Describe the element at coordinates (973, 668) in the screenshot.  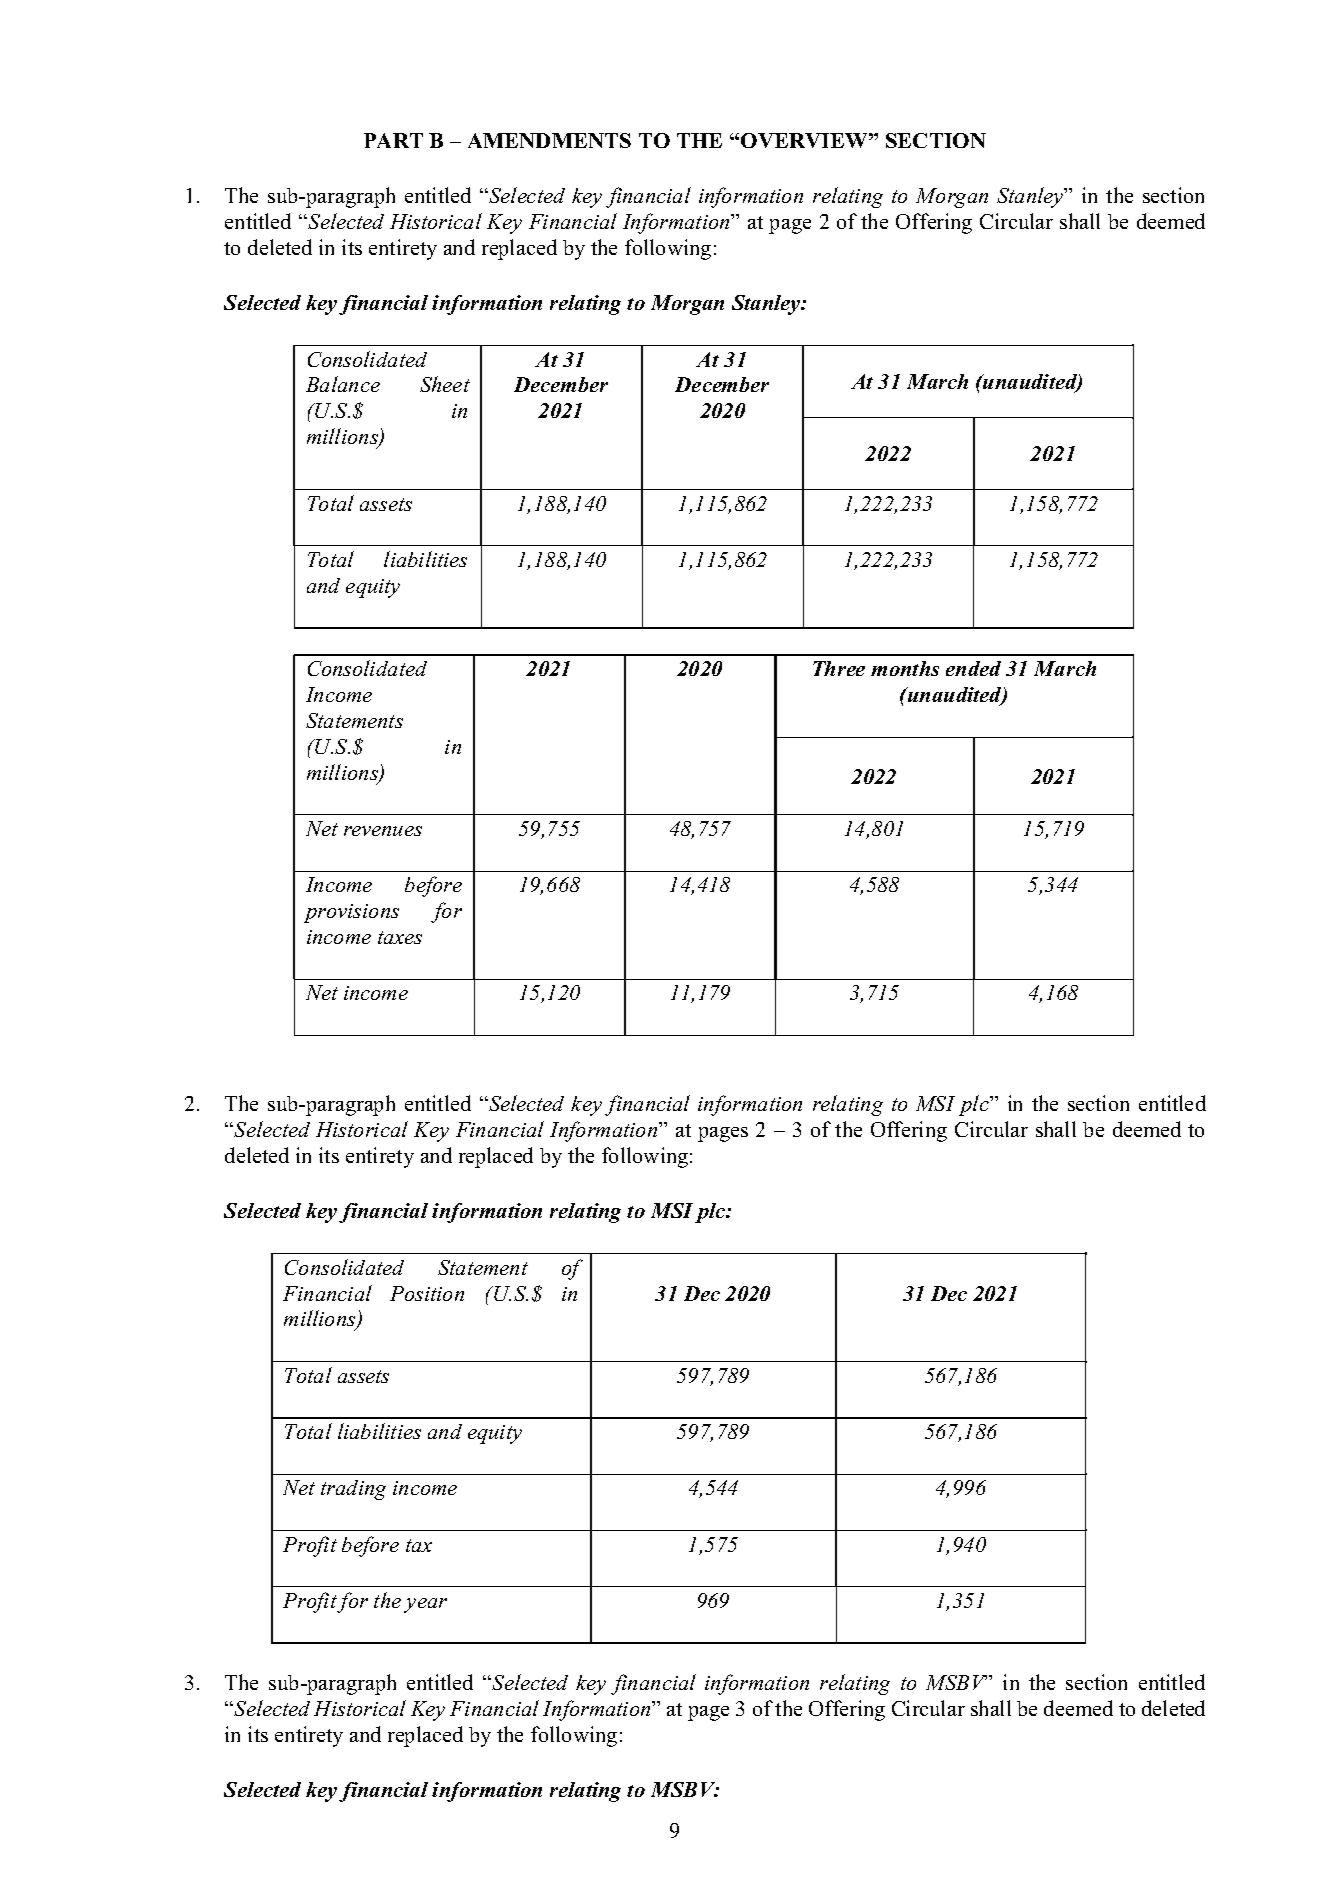
I see `ended` at that location.
